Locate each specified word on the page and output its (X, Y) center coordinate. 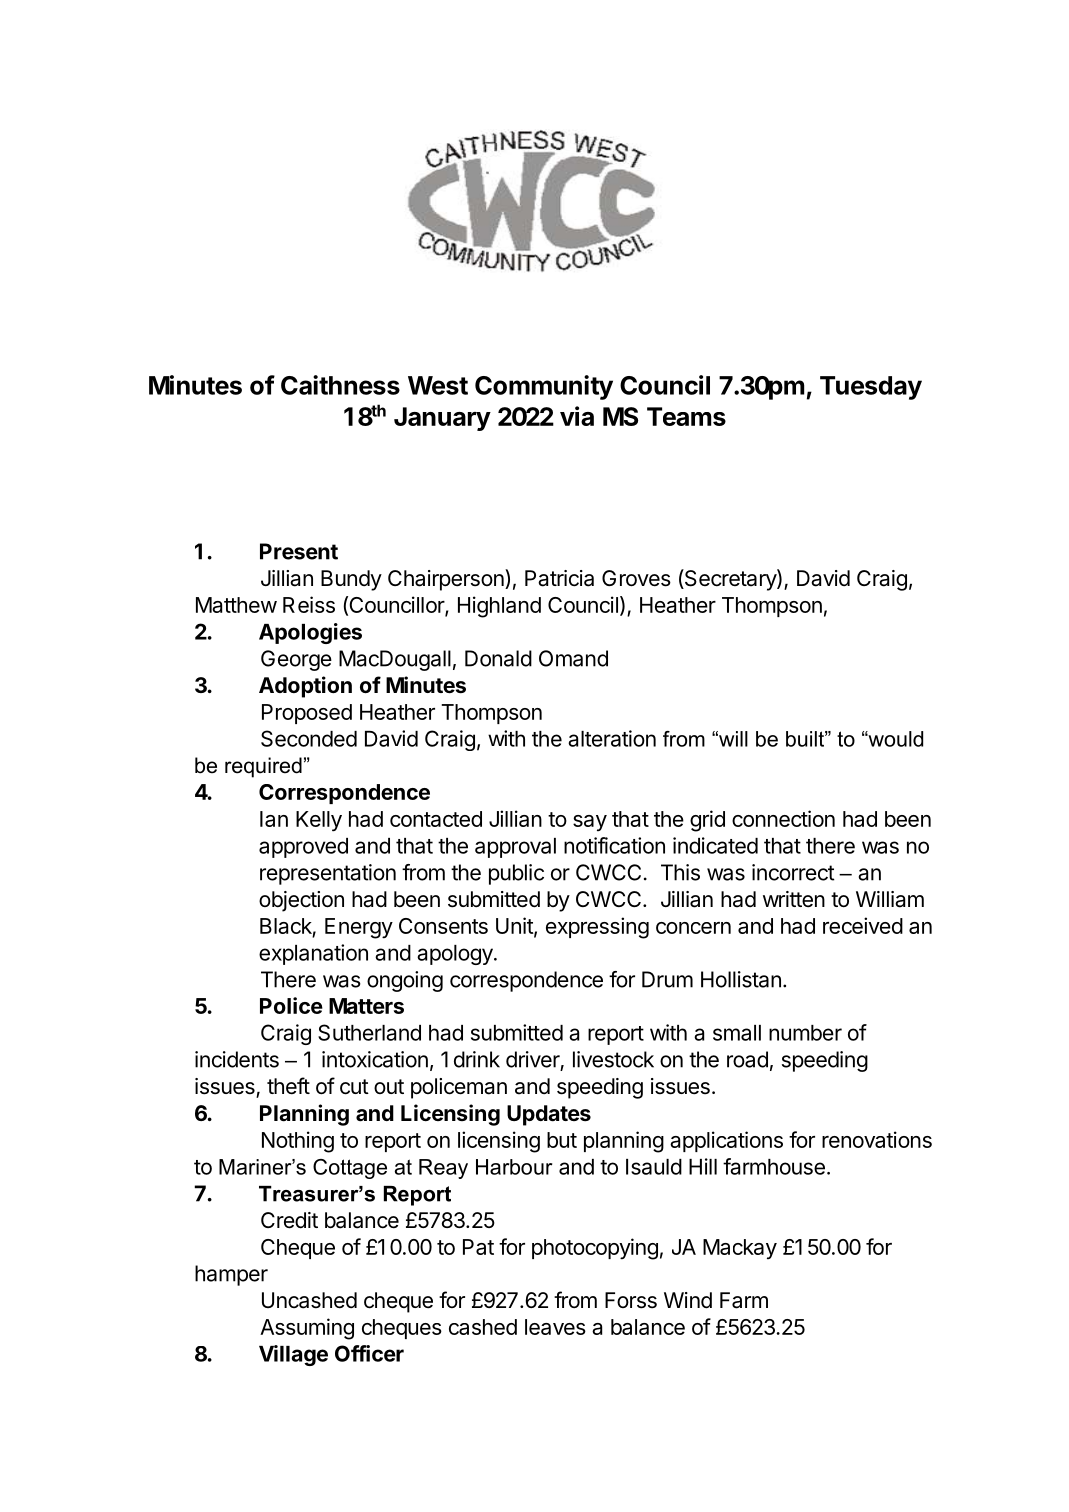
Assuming (307, 1329)
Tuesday (871, 388)
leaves (555, 1327)
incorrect (793, 872)
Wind (688, 1300)
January (442, 419)
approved (303, 848)
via (577, 416)
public (516, 874)
